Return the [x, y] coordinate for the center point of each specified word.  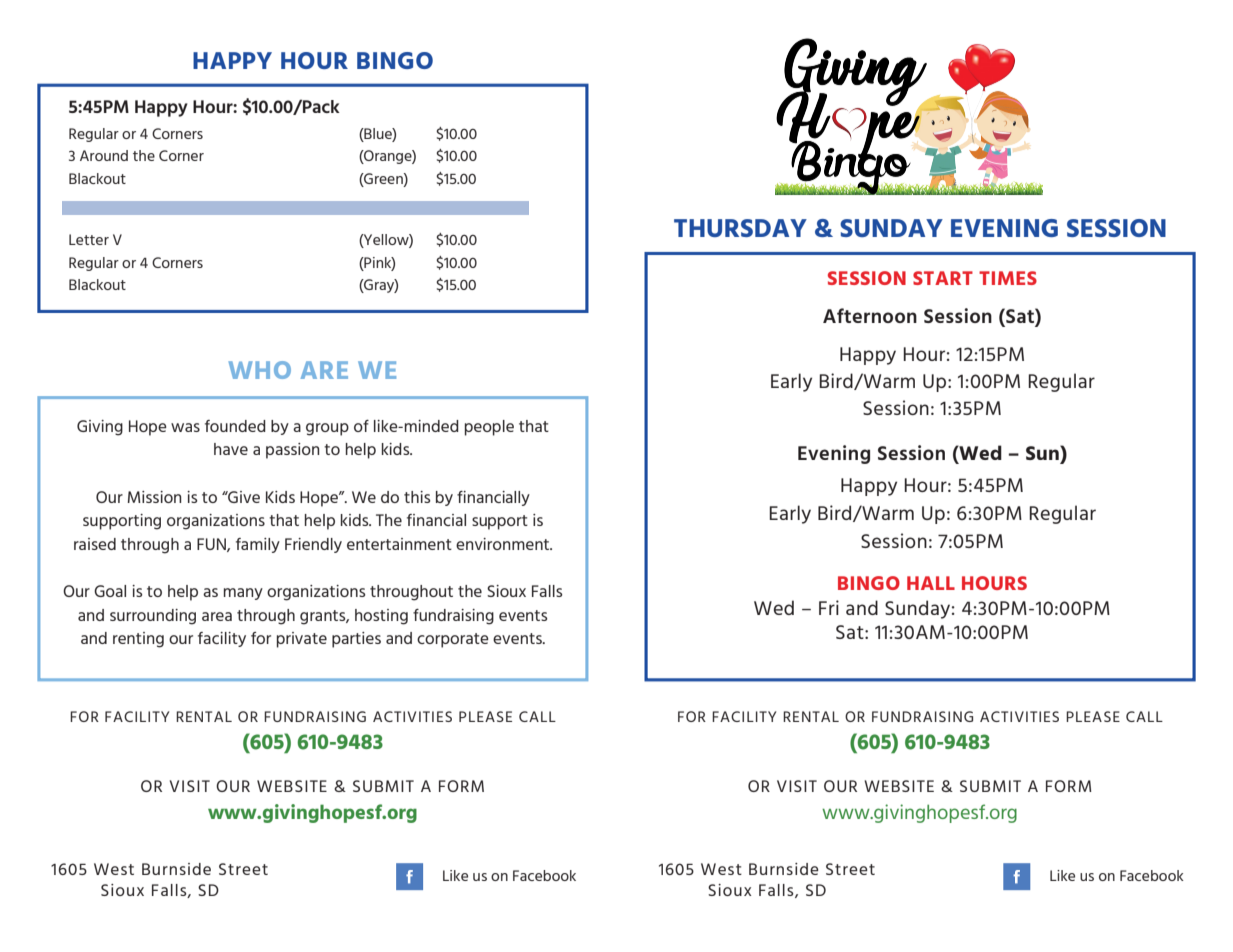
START [943, 278]
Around [104, 155]
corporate [453, 640]
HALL [931, 583]
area [217, 616]
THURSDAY [740, 228]
